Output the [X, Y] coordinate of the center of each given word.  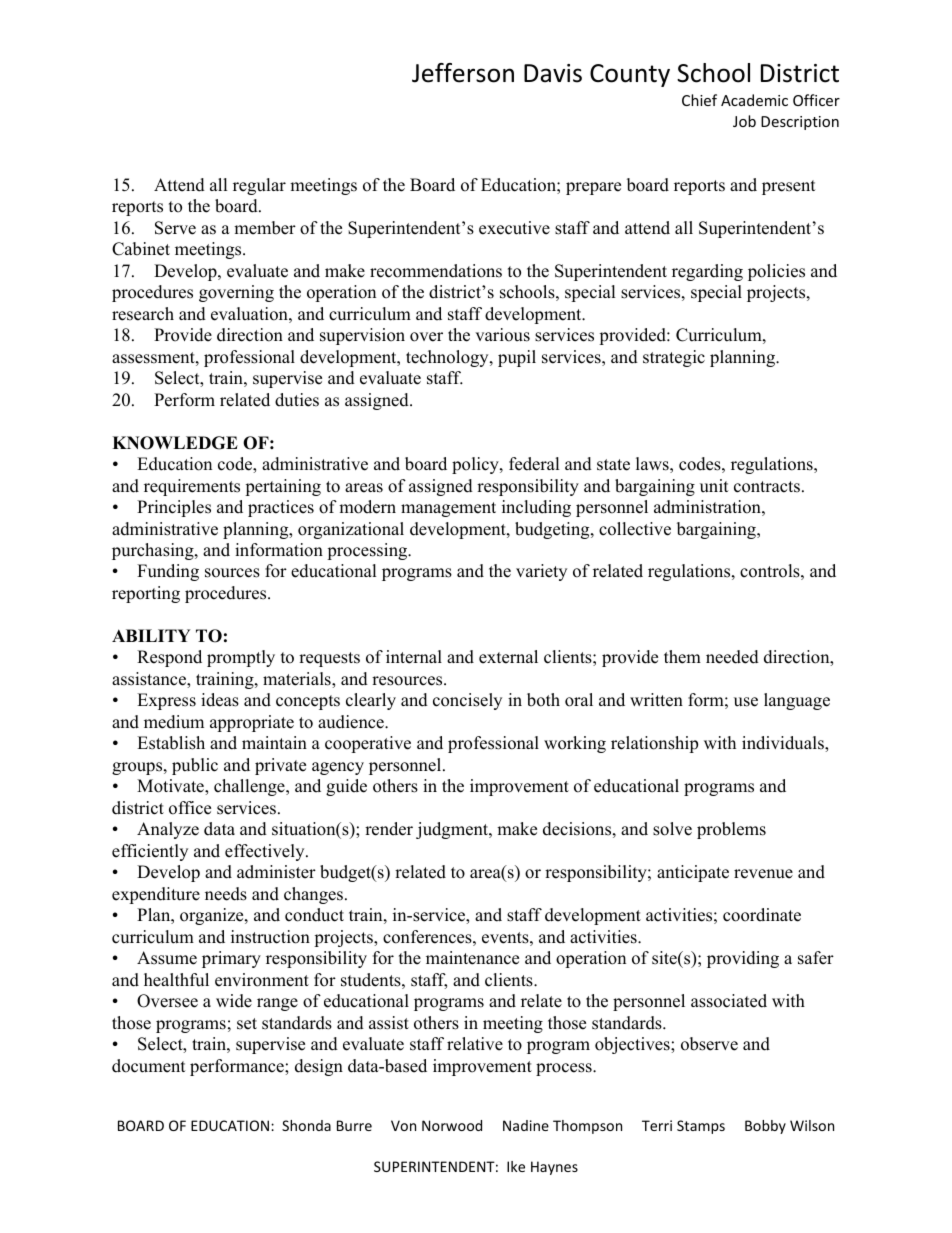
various [502, 335]
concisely [467, 701]
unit [714, 486]
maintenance [472, 958]
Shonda [306, 1125]
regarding [707, 272]
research [143, 314]
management [448, 509]
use [746, 702]
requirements [192, 487]
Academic [754, 100]
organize [213, 916]
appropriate [252, 723]
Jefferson [463, 73]
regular [259, 186]
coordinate [762, 915]
